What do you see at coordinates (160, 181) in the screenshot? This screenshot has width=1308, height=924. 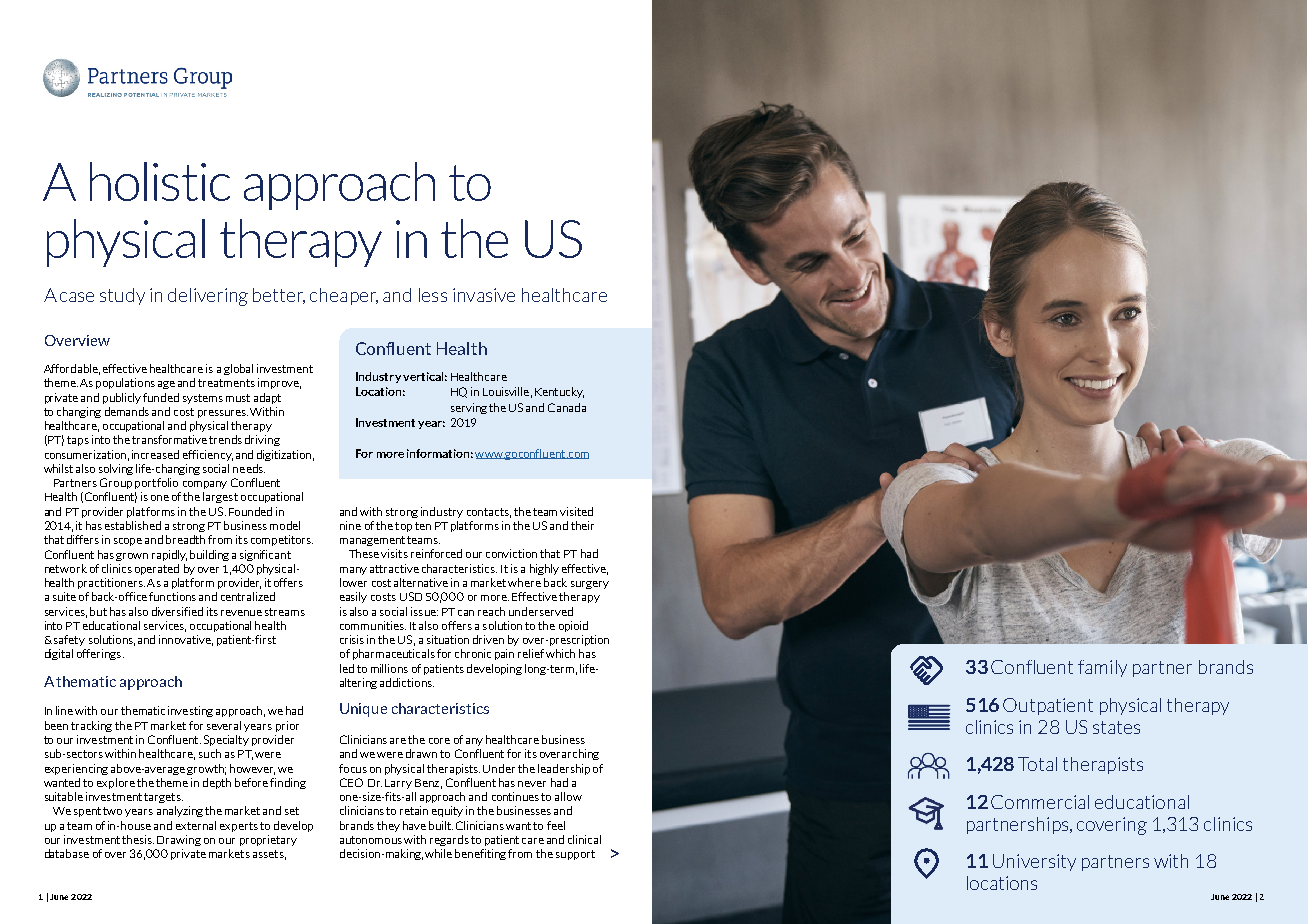 I see `holistic` at bounding box center [160, 181].
